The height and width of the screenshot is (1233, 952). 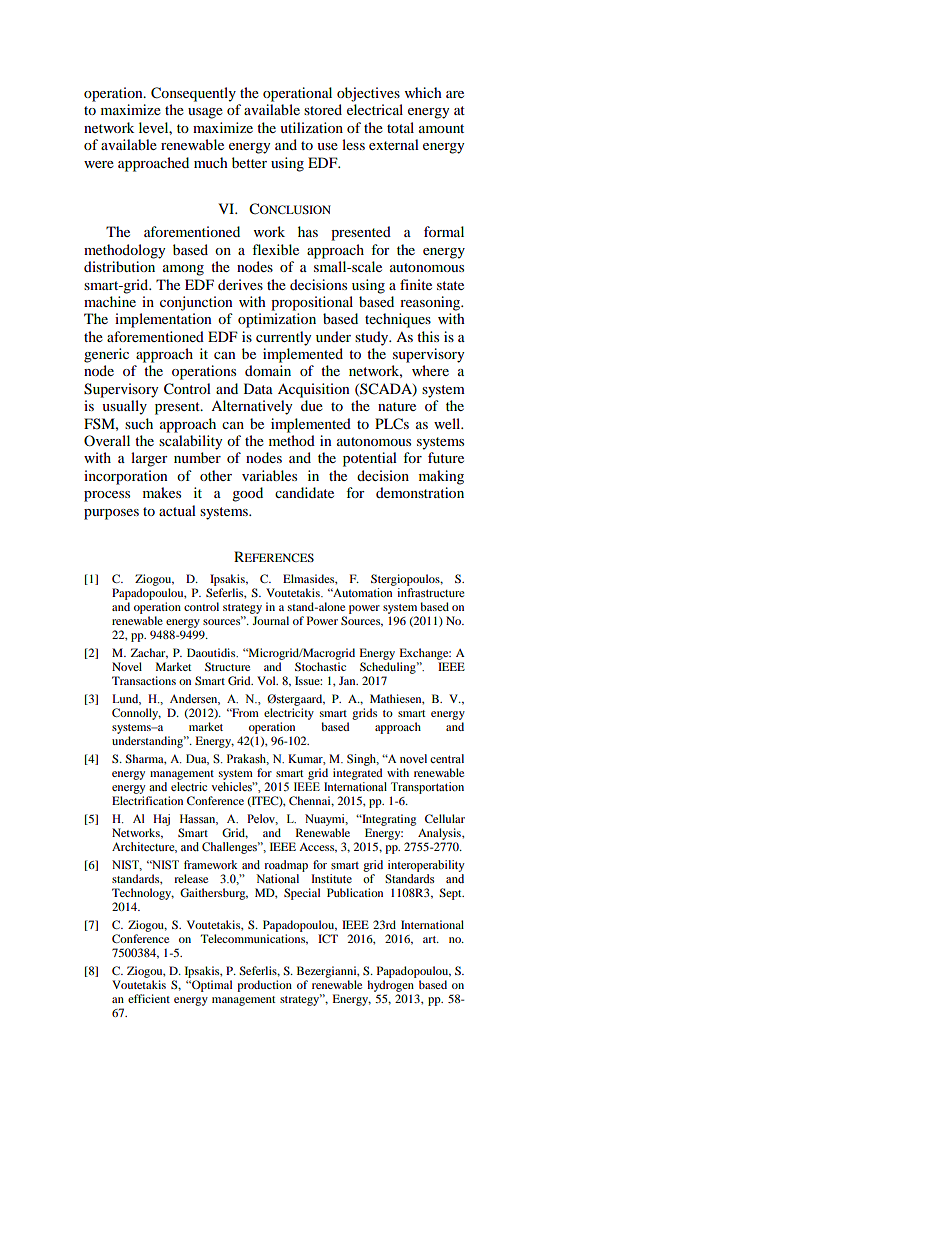 What do you see at coordinates (420, 492) in the screenshot?
I see `demonstration` at bounding box center [420, 492].
